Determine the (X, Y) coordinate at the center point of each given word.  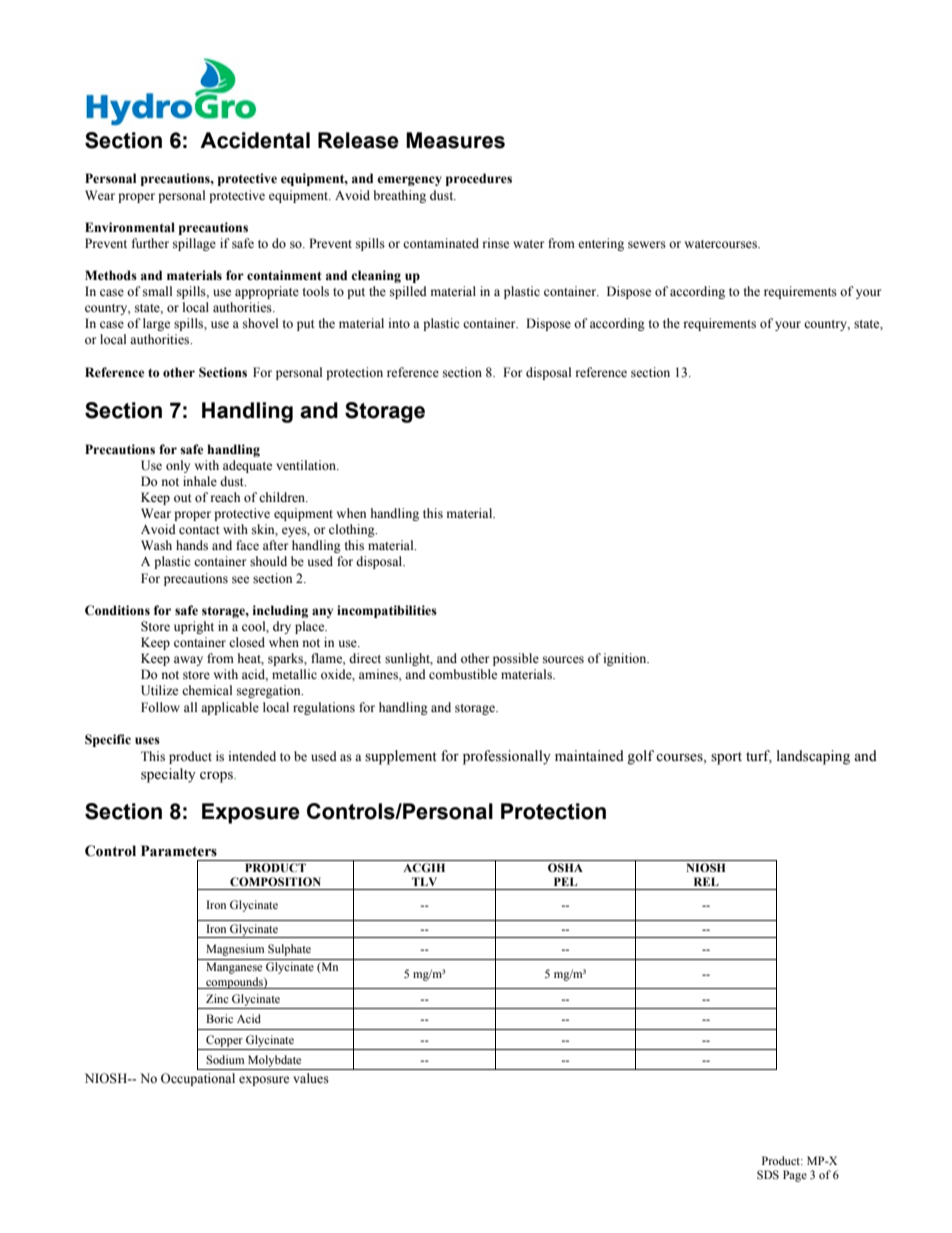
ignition (626, 659)
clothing (353, 530)
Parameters (179, 851)
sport (726, 758)
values (311, 1078)
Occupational (198, 1079)
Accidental (255, 140)
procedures (479, 179)
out (183, 498)
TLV (424, 881)
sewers (647, 245)
